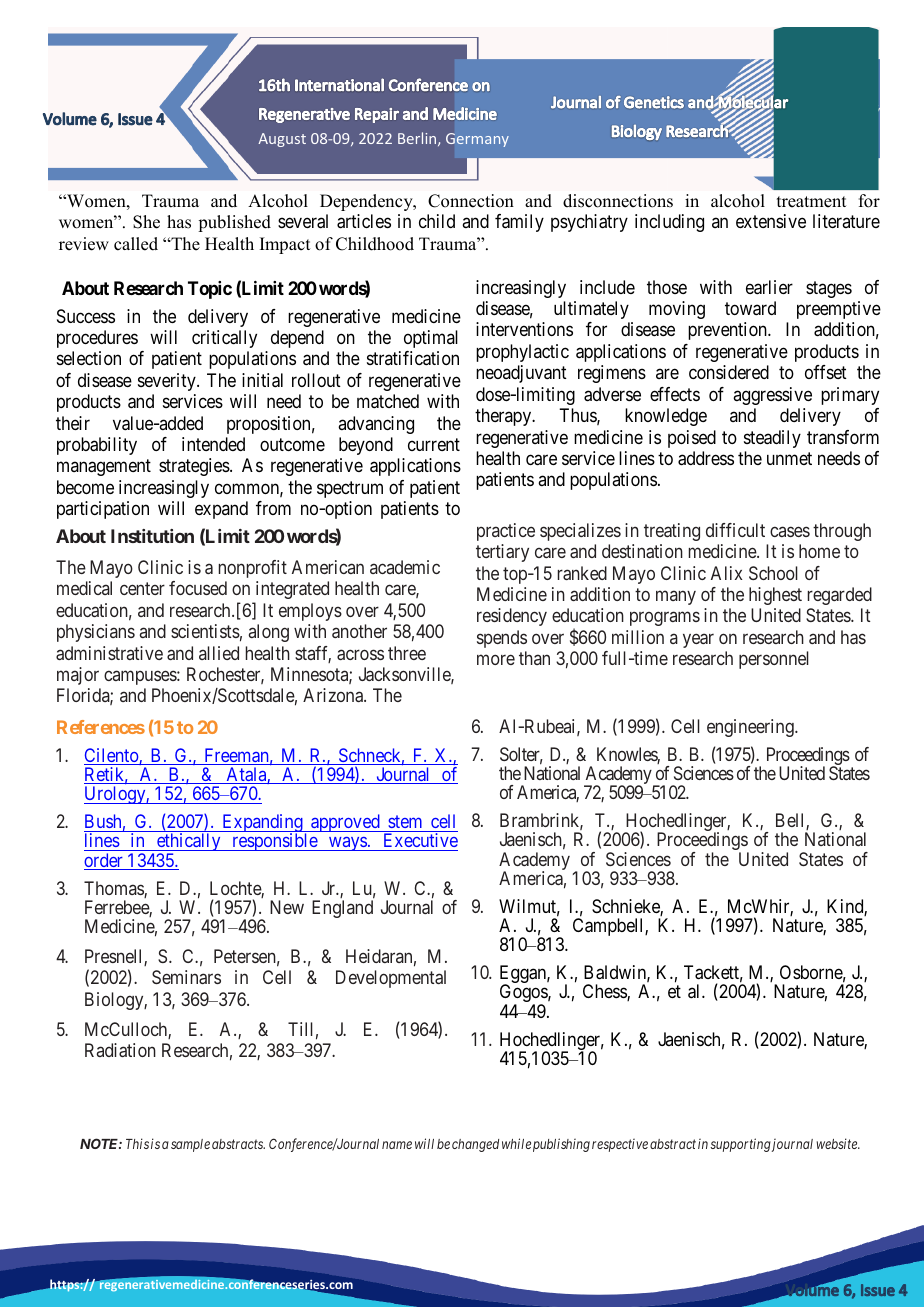  I want to click on unmet, so click(789, 458).
